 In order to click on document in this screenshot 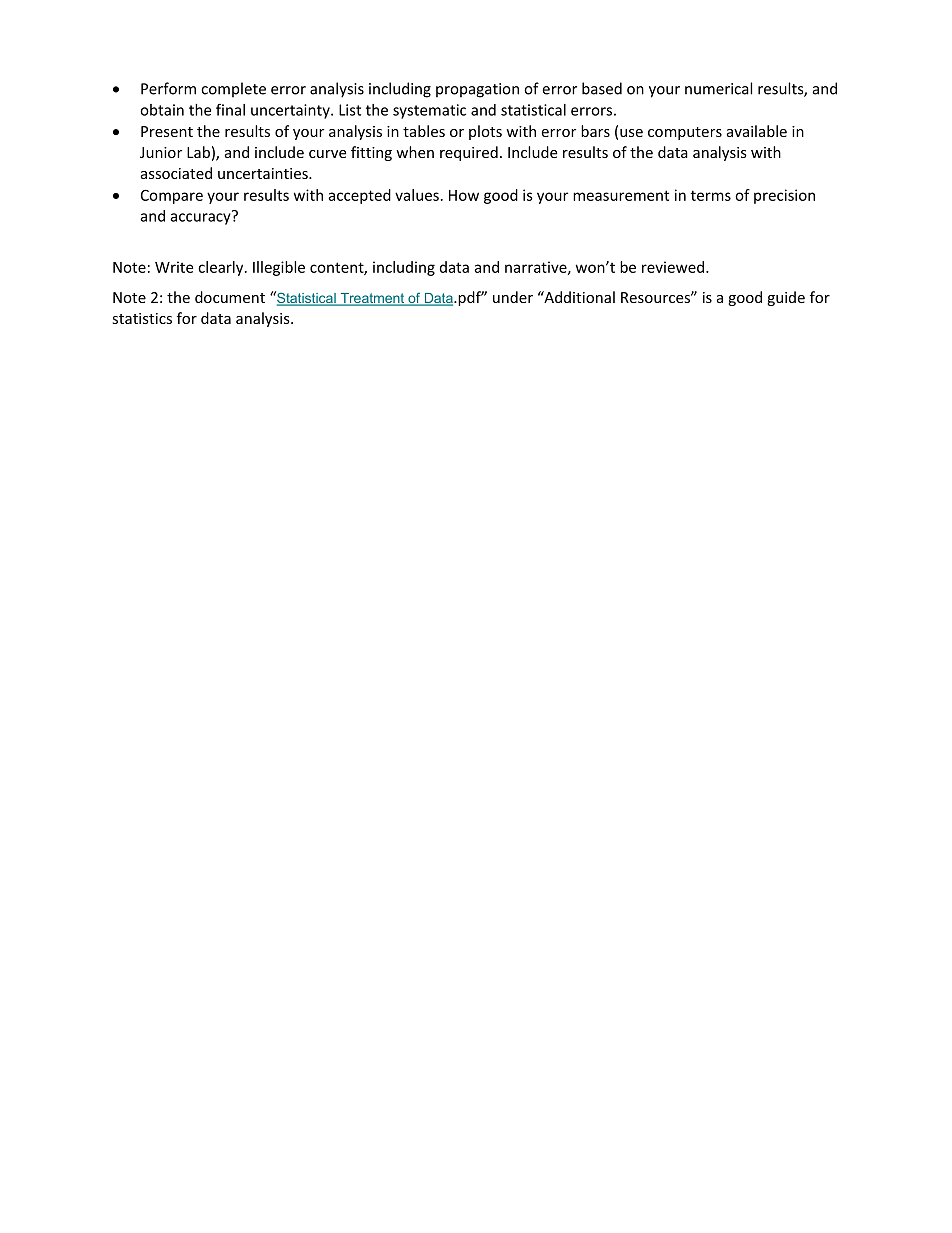, I will do `click(230, 297)`.
